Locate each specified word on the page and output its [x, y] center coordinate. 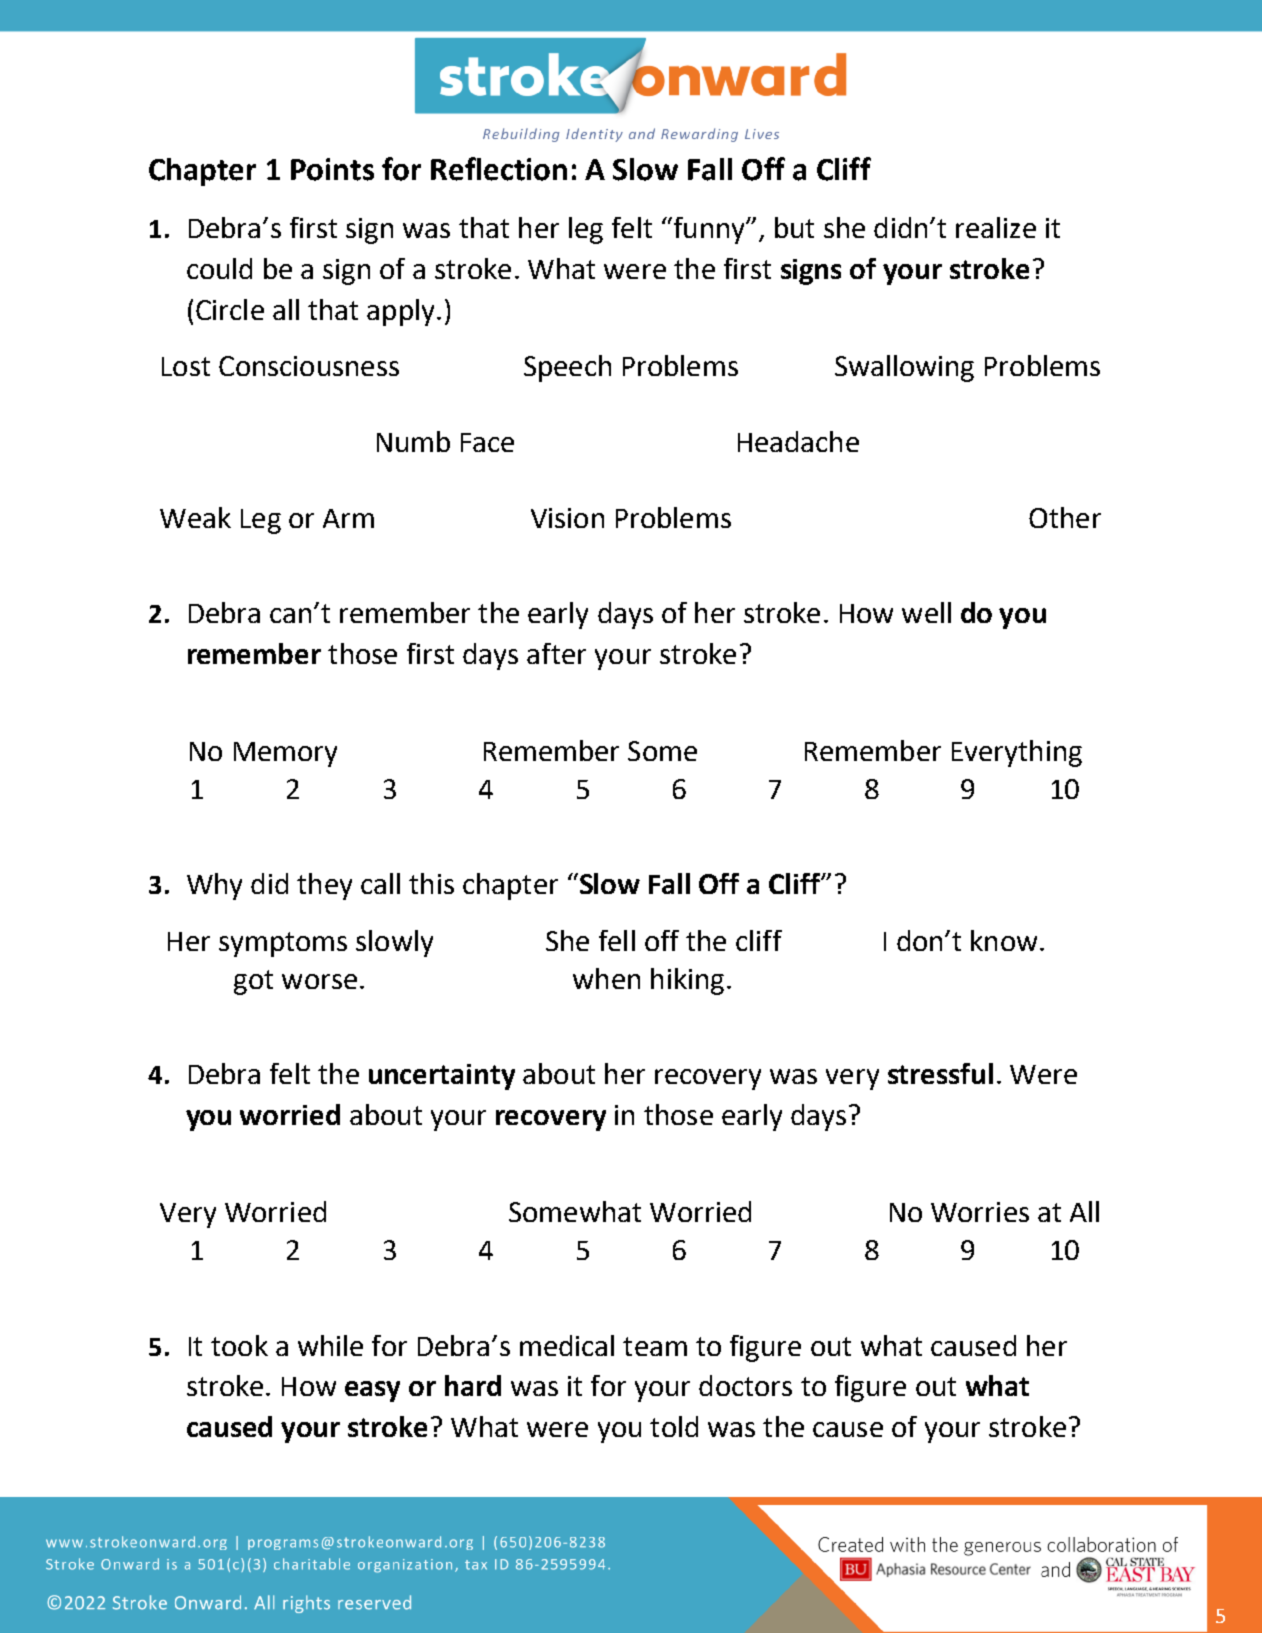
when [606, 978]
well [926, 612]
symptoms [283, 944]
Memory [285, 754]
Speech [567, 368]
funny [709, 230]
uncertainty [442, 1077]
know [1004, 940]
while [330, 1345]
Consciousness [309, 366]
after [556, 653]
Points [332, 169]
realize [996, 227]
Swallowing [904, 368]
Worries [980, 1212]
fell [617, 940]
